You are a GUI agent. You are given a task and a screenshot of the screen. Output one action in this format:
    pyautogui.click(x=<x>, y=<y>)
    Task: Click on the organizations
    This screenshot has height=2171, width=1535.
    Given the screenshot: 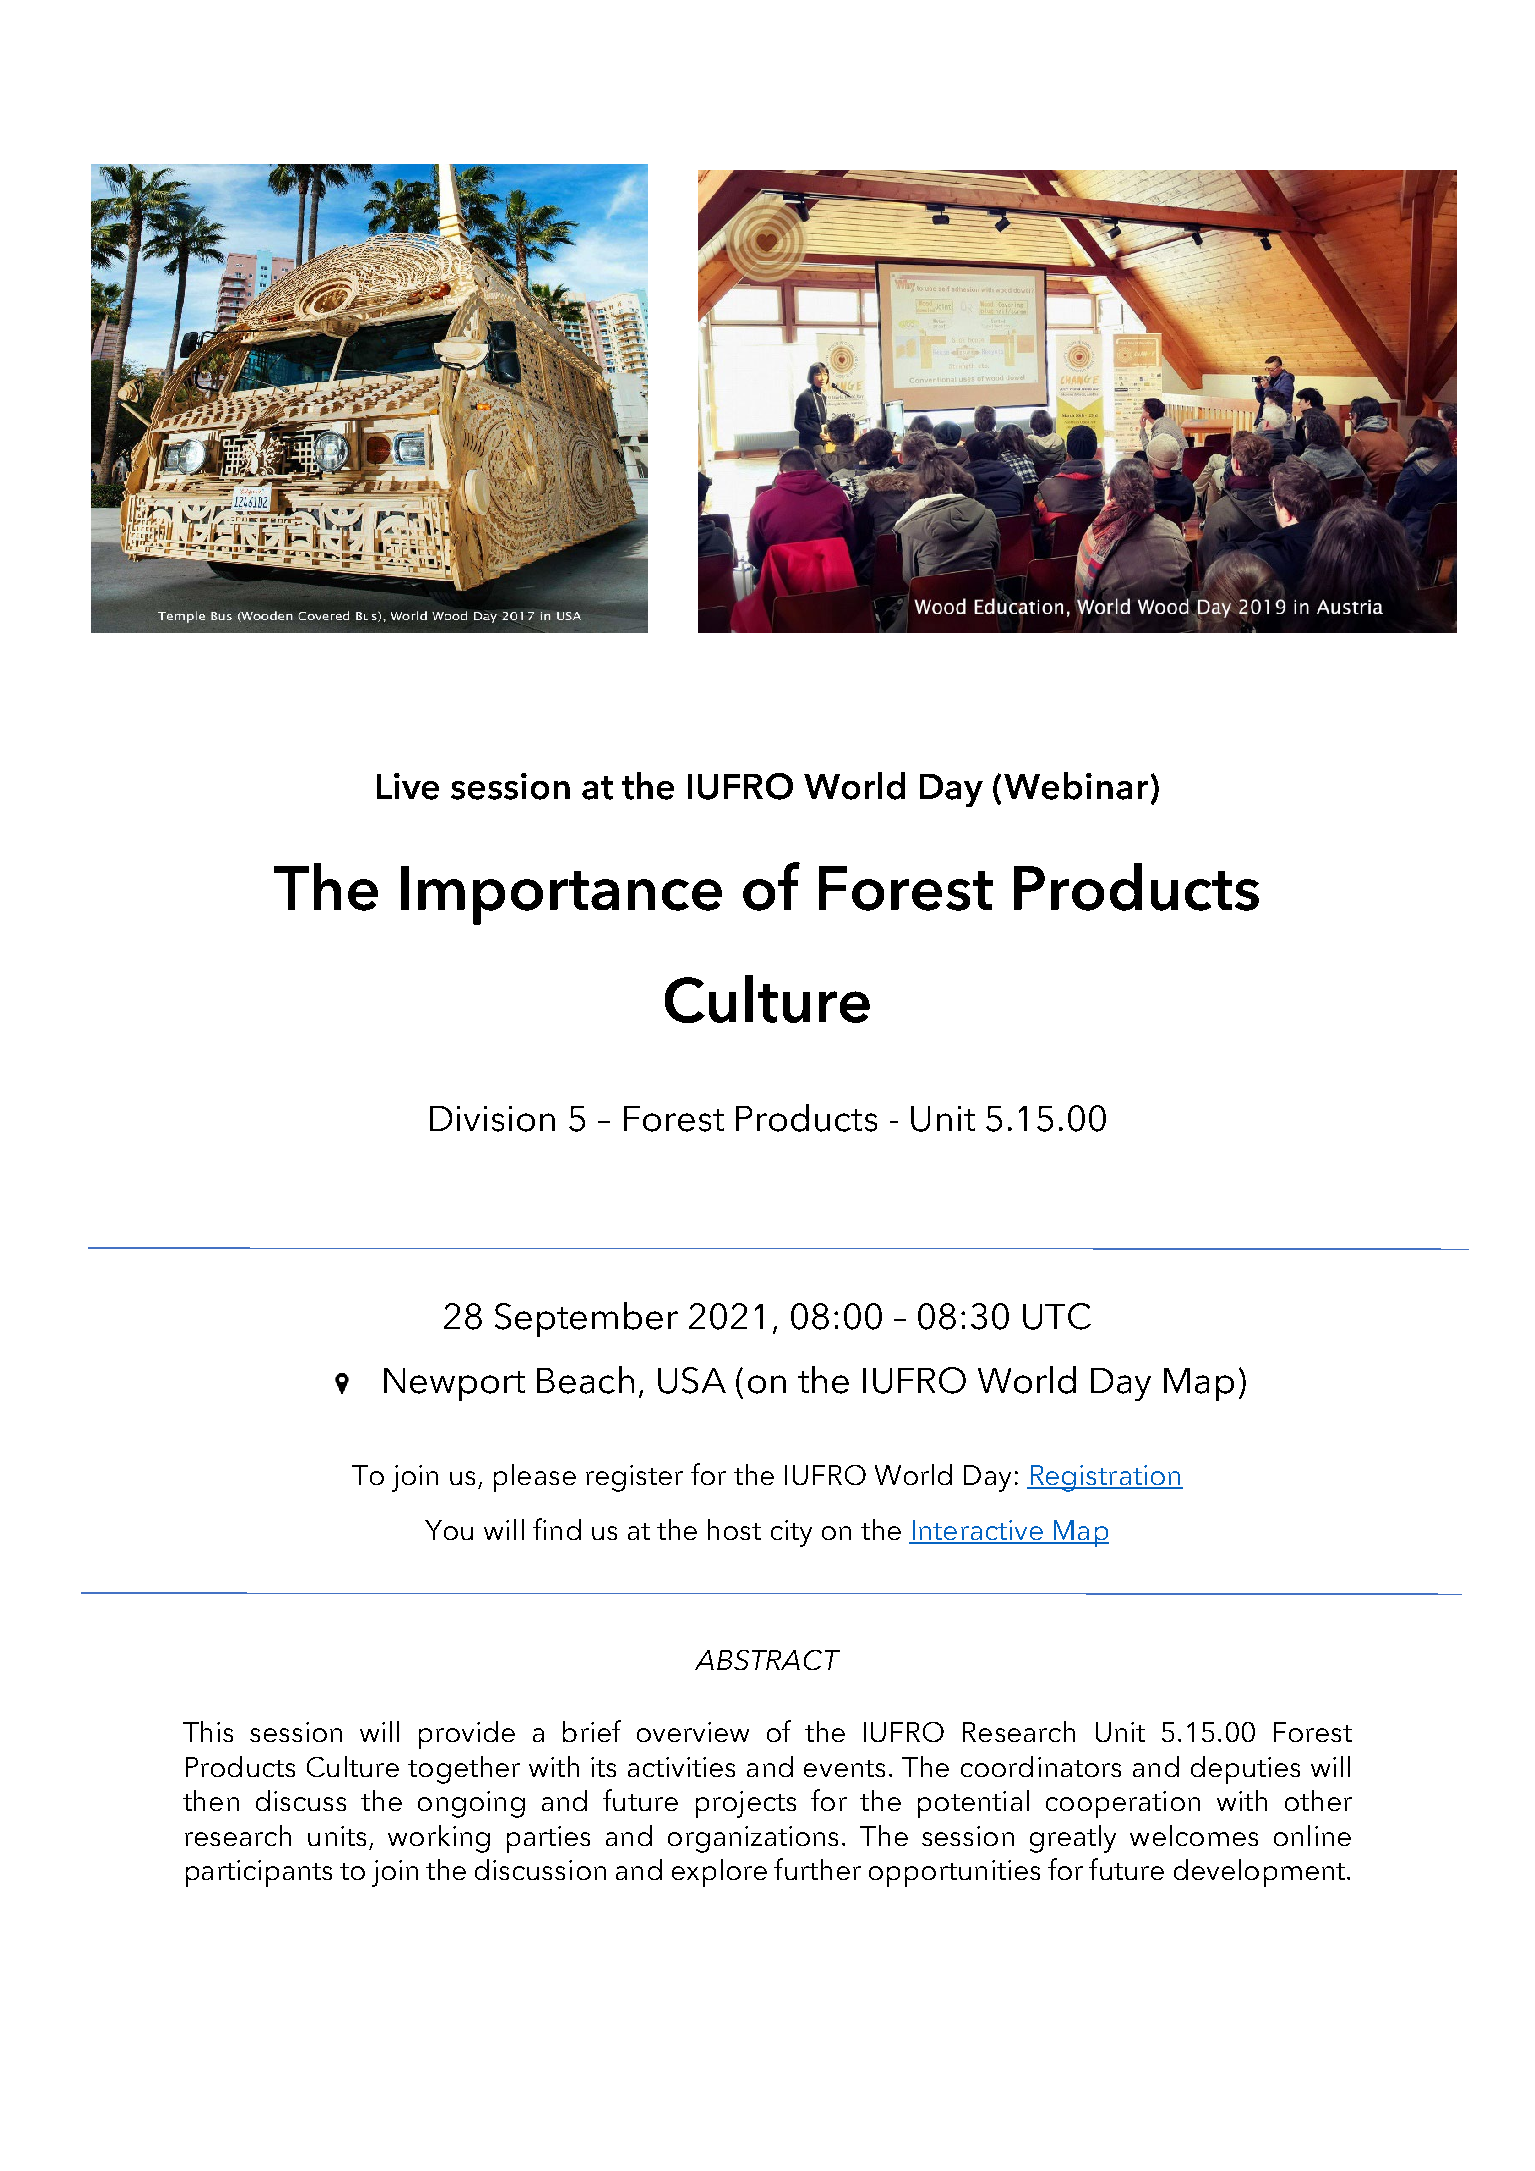 What is the action you would take?
    pyautogui.click(x=753, y=1839)
